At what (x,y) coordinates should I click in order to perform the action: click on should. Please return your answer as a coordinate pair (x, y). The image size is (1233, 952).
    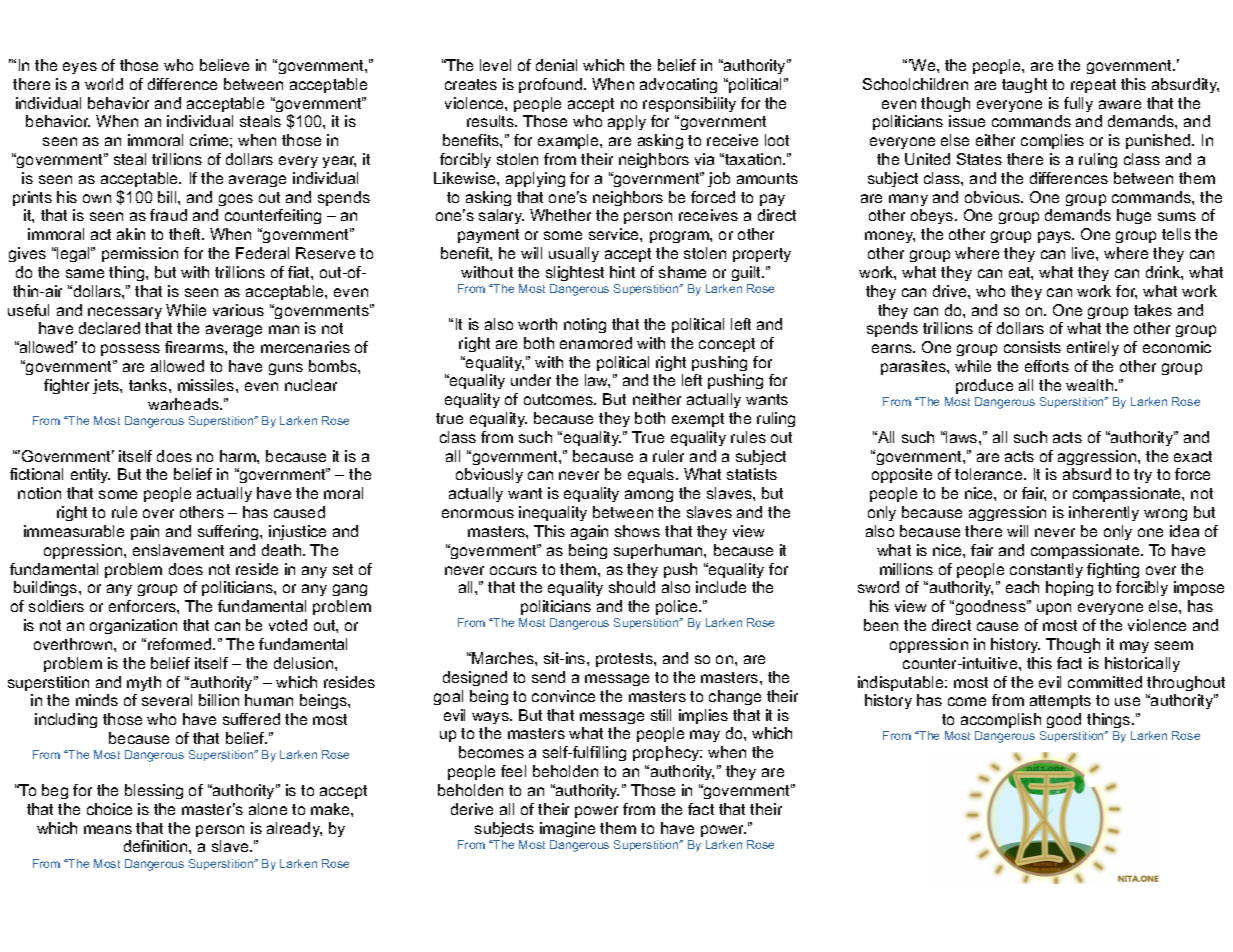
    Looking at the image, I should click on (632, 587).
